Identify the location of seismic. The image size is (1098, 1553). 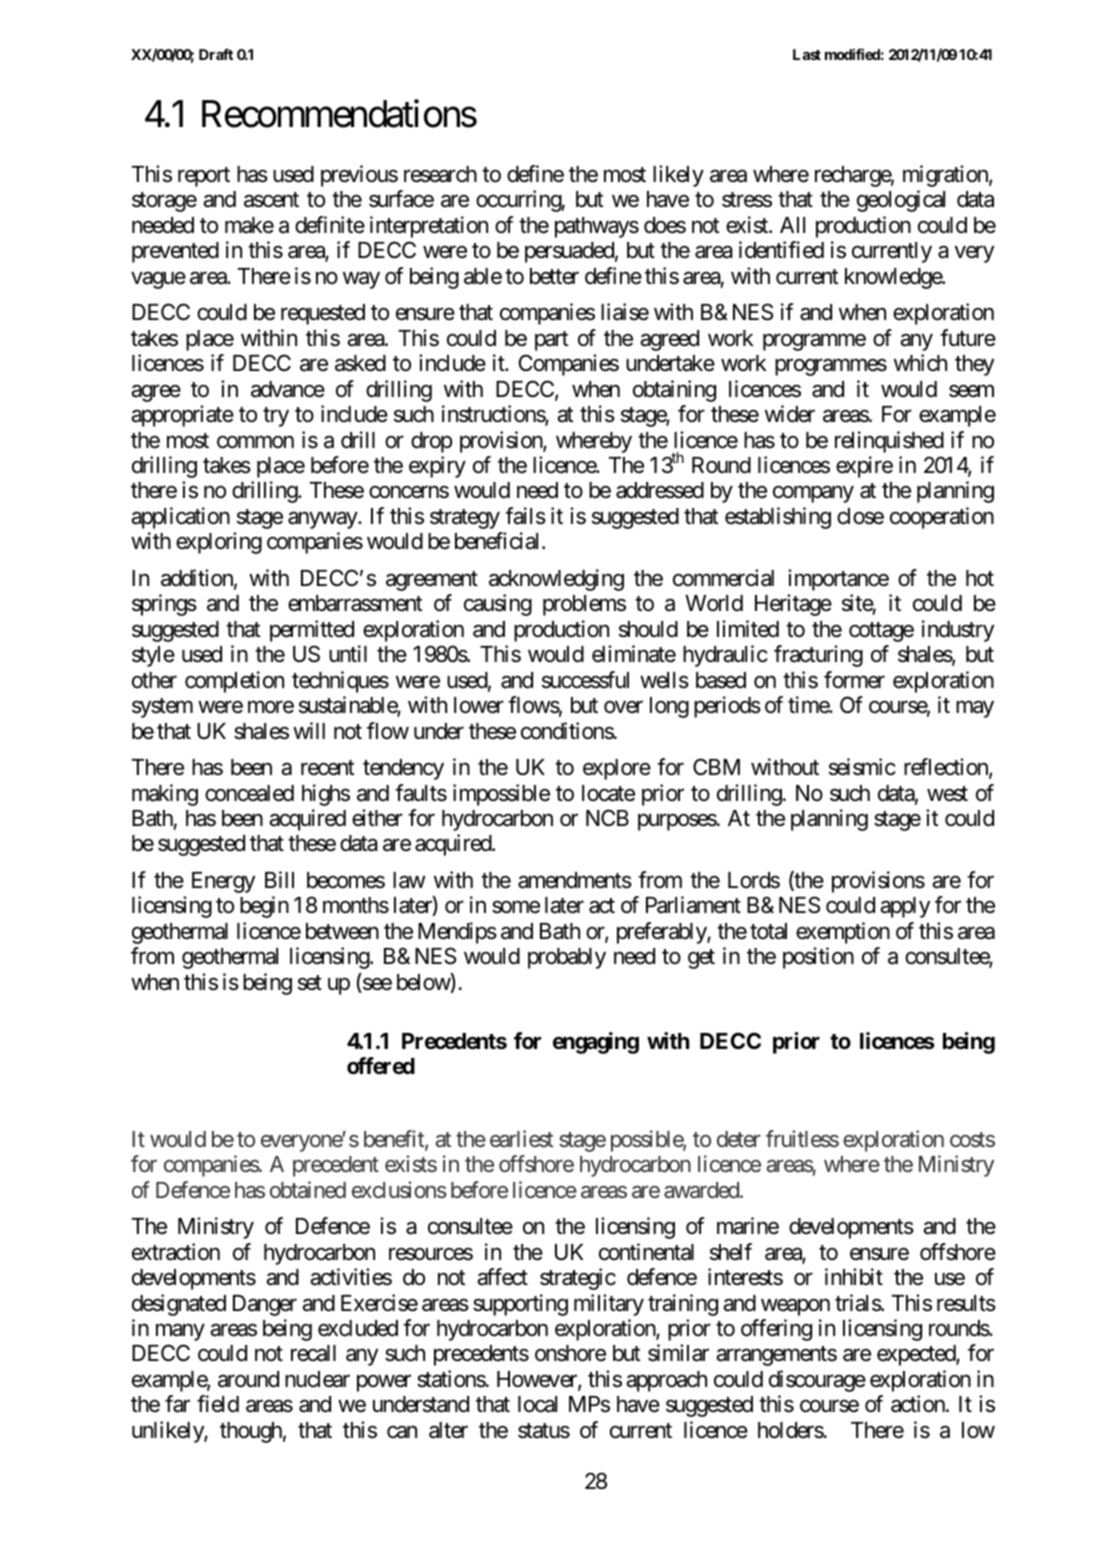
(862, 767).
